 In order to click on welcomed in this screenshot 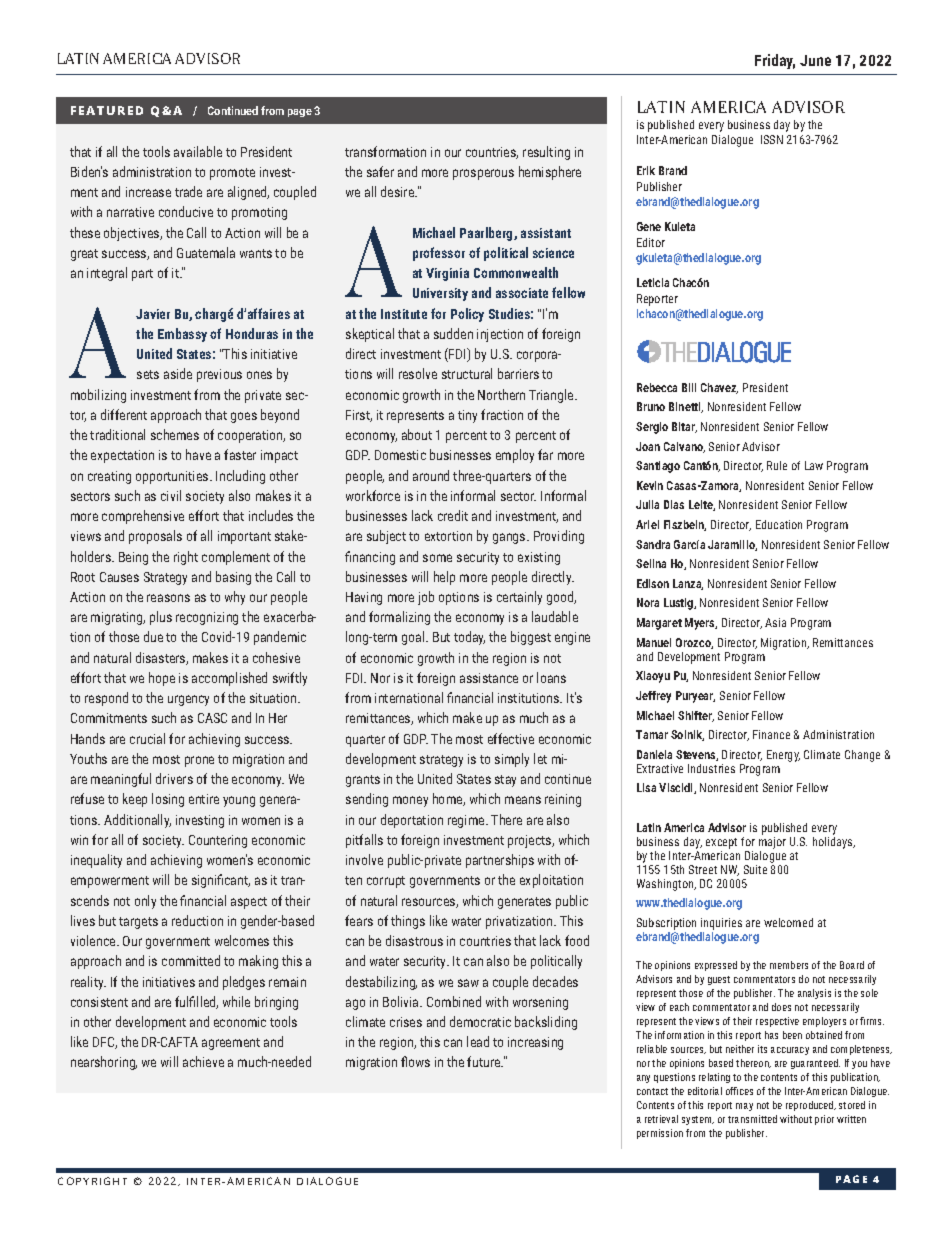, I will do `click(788, 922)`.
